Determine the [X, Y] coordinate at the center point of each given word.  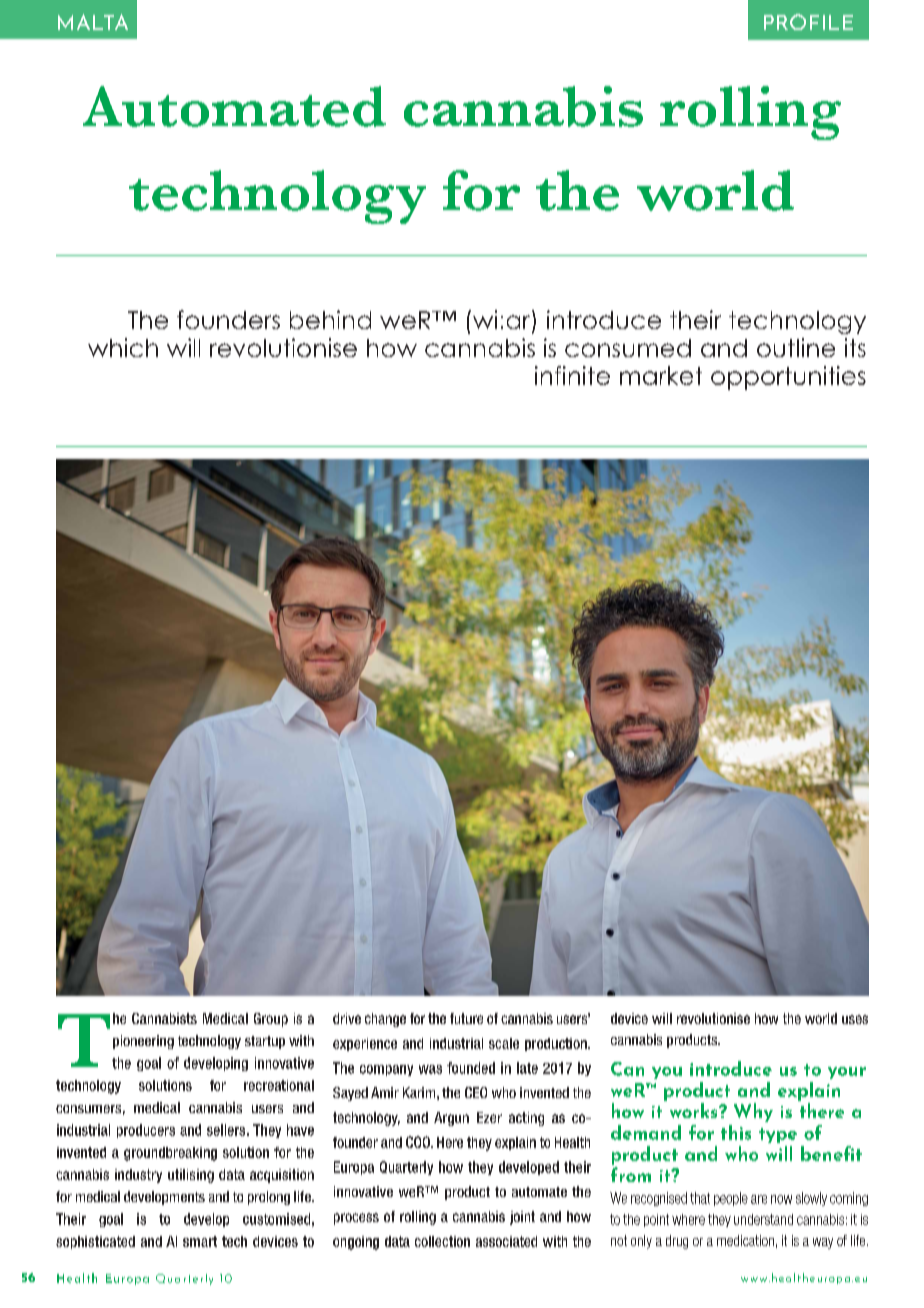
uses [855, 1019]
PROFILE [808, 22]
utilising [191, 1176]
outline [796, 347]
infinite [572, 375]
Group [271, 1020]
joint [522, 1218]
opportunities [788, 378]
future [466, 1018]
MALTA [93, 22]
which [123, 347]
